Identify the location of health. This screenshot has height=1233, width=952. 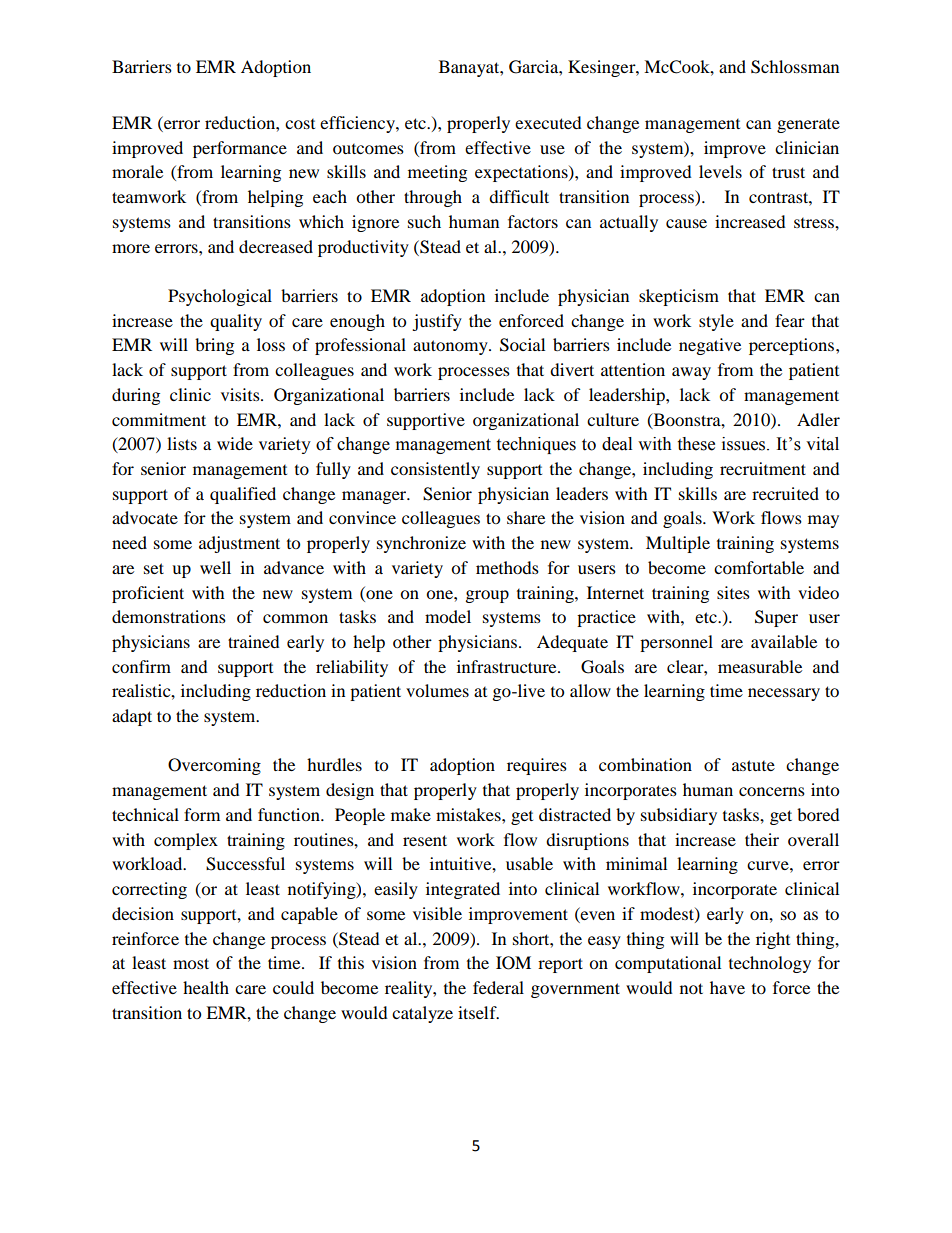
(206, 987).
